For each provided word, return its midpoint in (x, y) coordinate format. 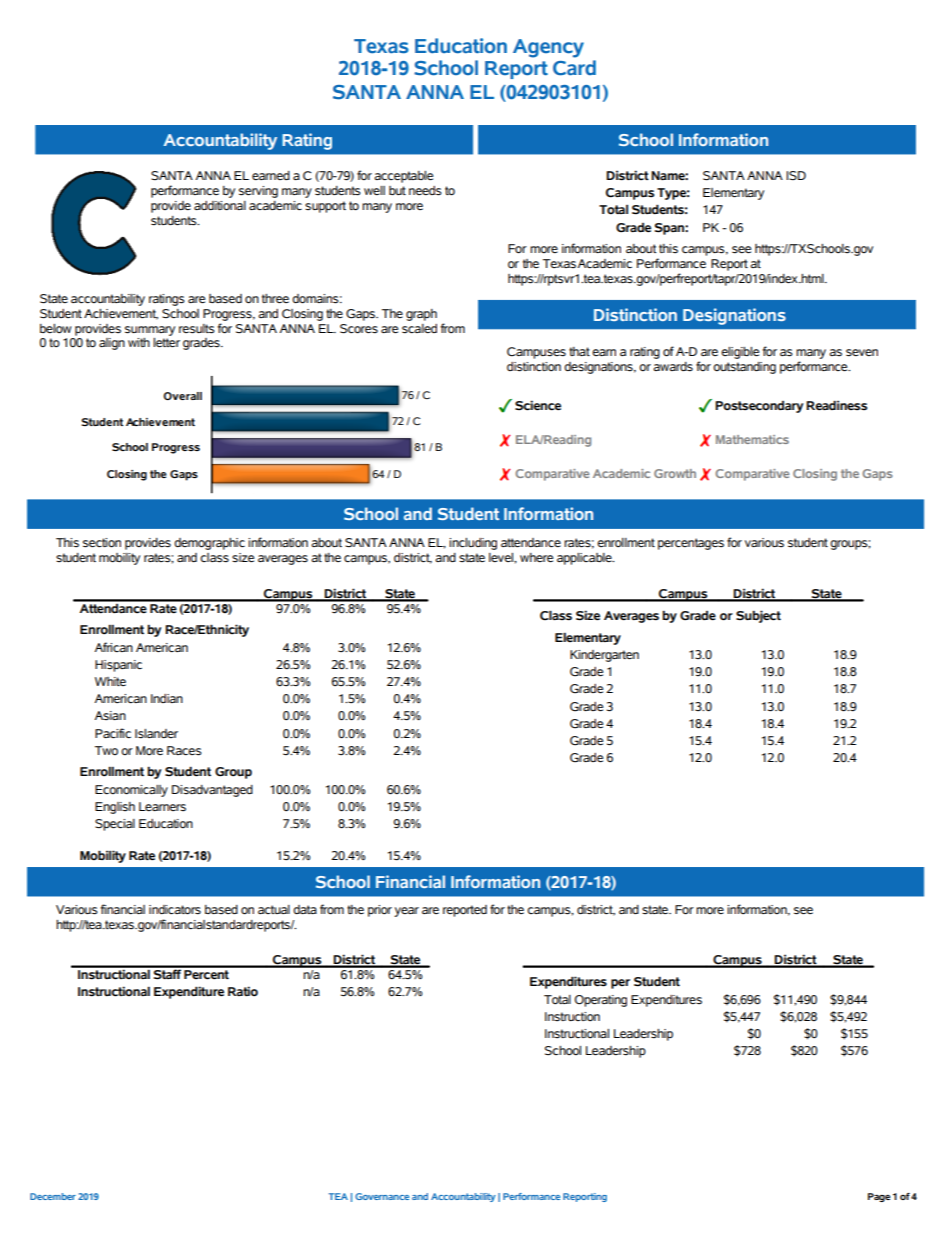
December (53, 1196)
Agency (548, 48)
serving (258, 192)
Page (879, 1197)
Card (574, 68)
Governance (382, 1196)
